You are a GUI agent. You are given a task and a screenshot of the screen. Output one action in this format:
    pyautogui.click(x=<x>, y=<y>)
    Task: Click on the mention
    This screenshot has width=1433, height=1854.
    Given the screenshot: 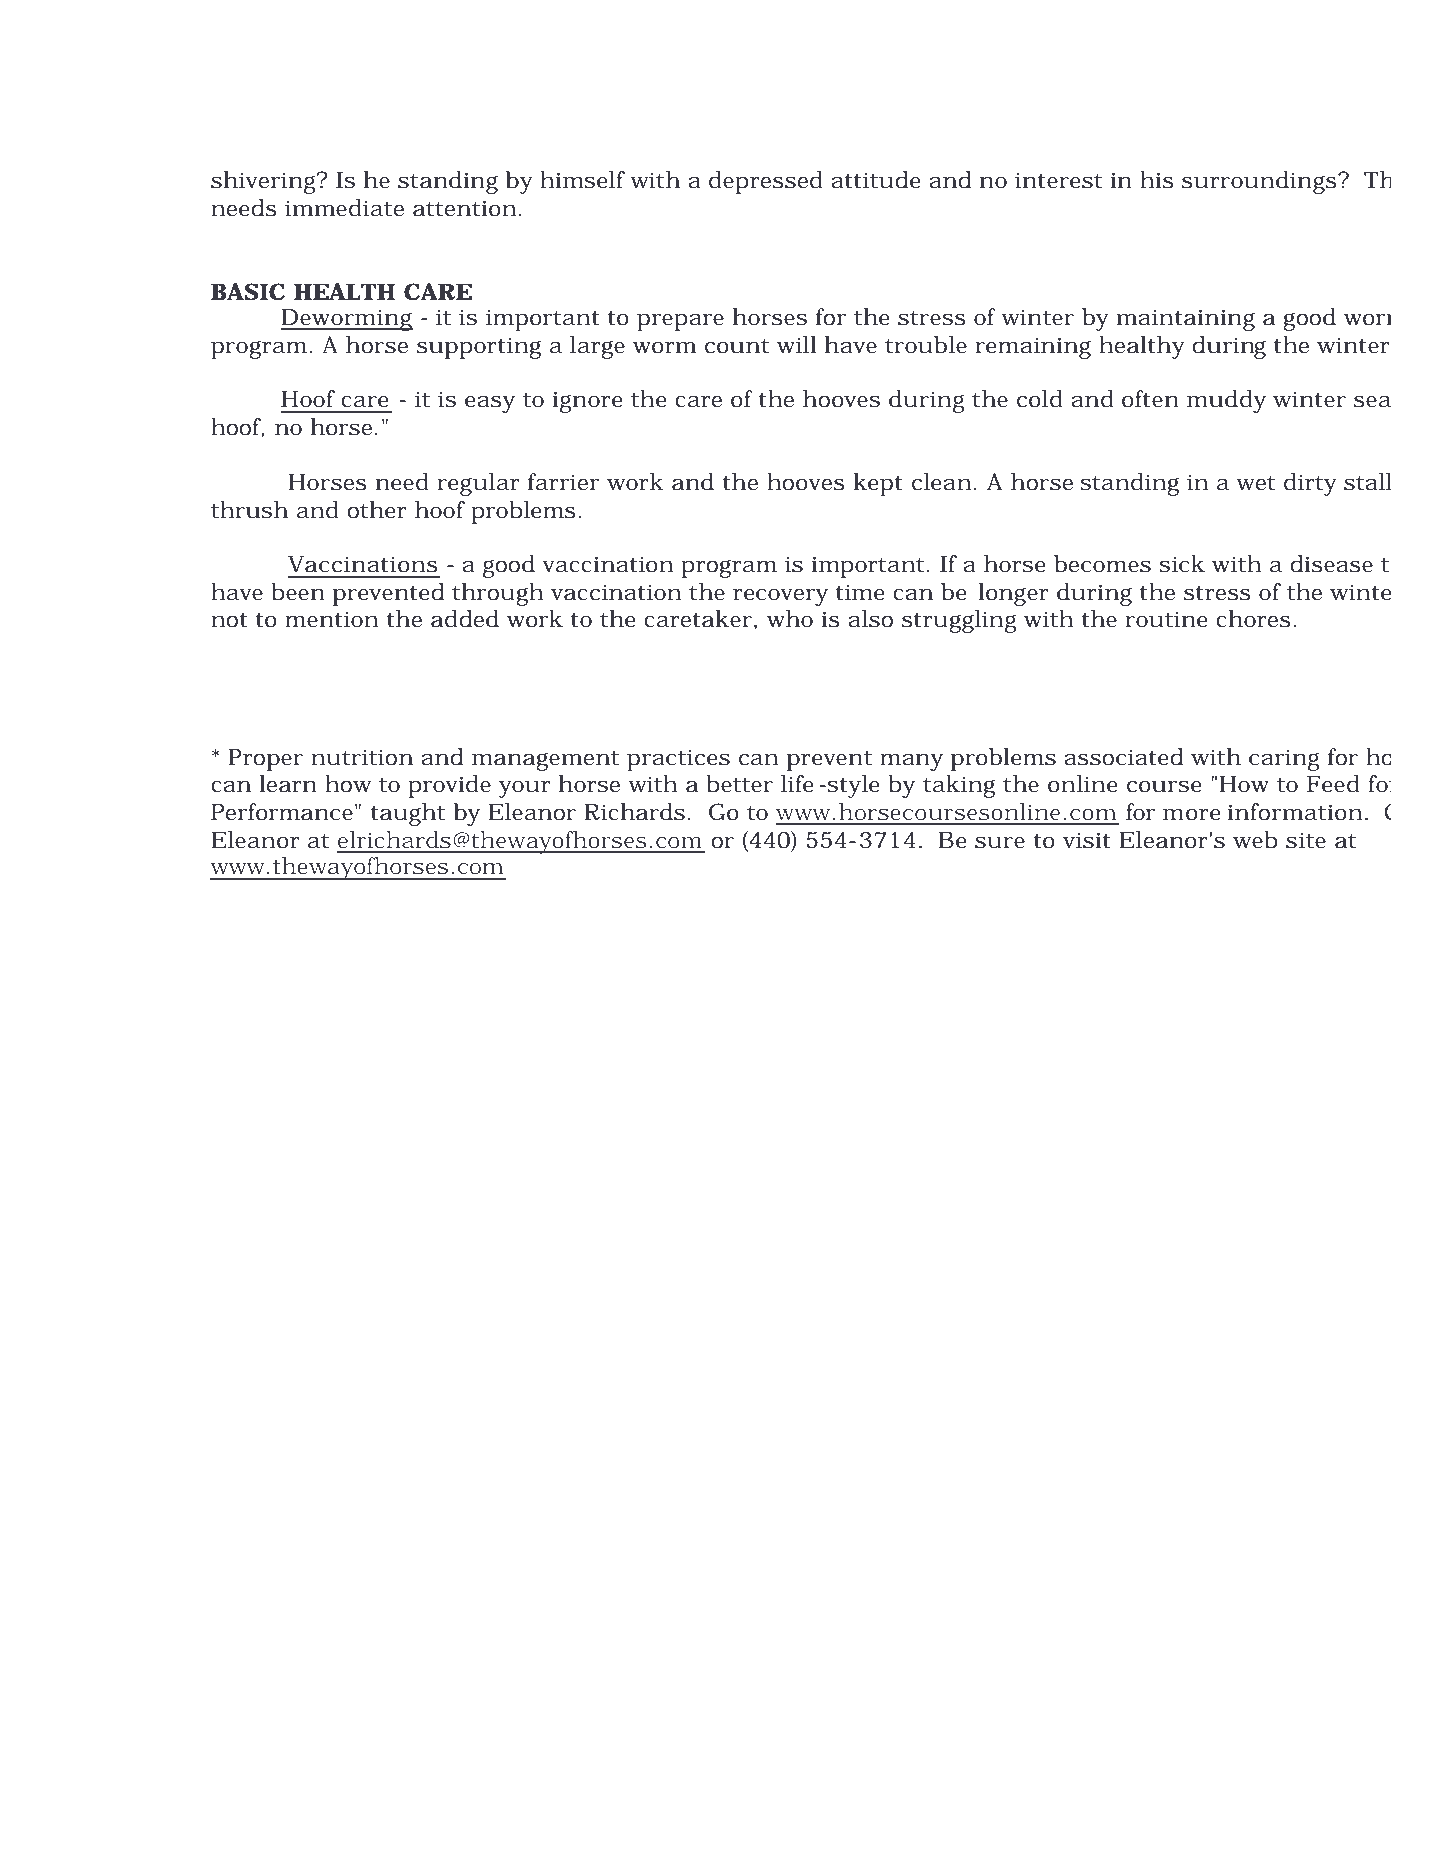 What is the action you would take?
    pyautogui.click(x=331, y=619)
